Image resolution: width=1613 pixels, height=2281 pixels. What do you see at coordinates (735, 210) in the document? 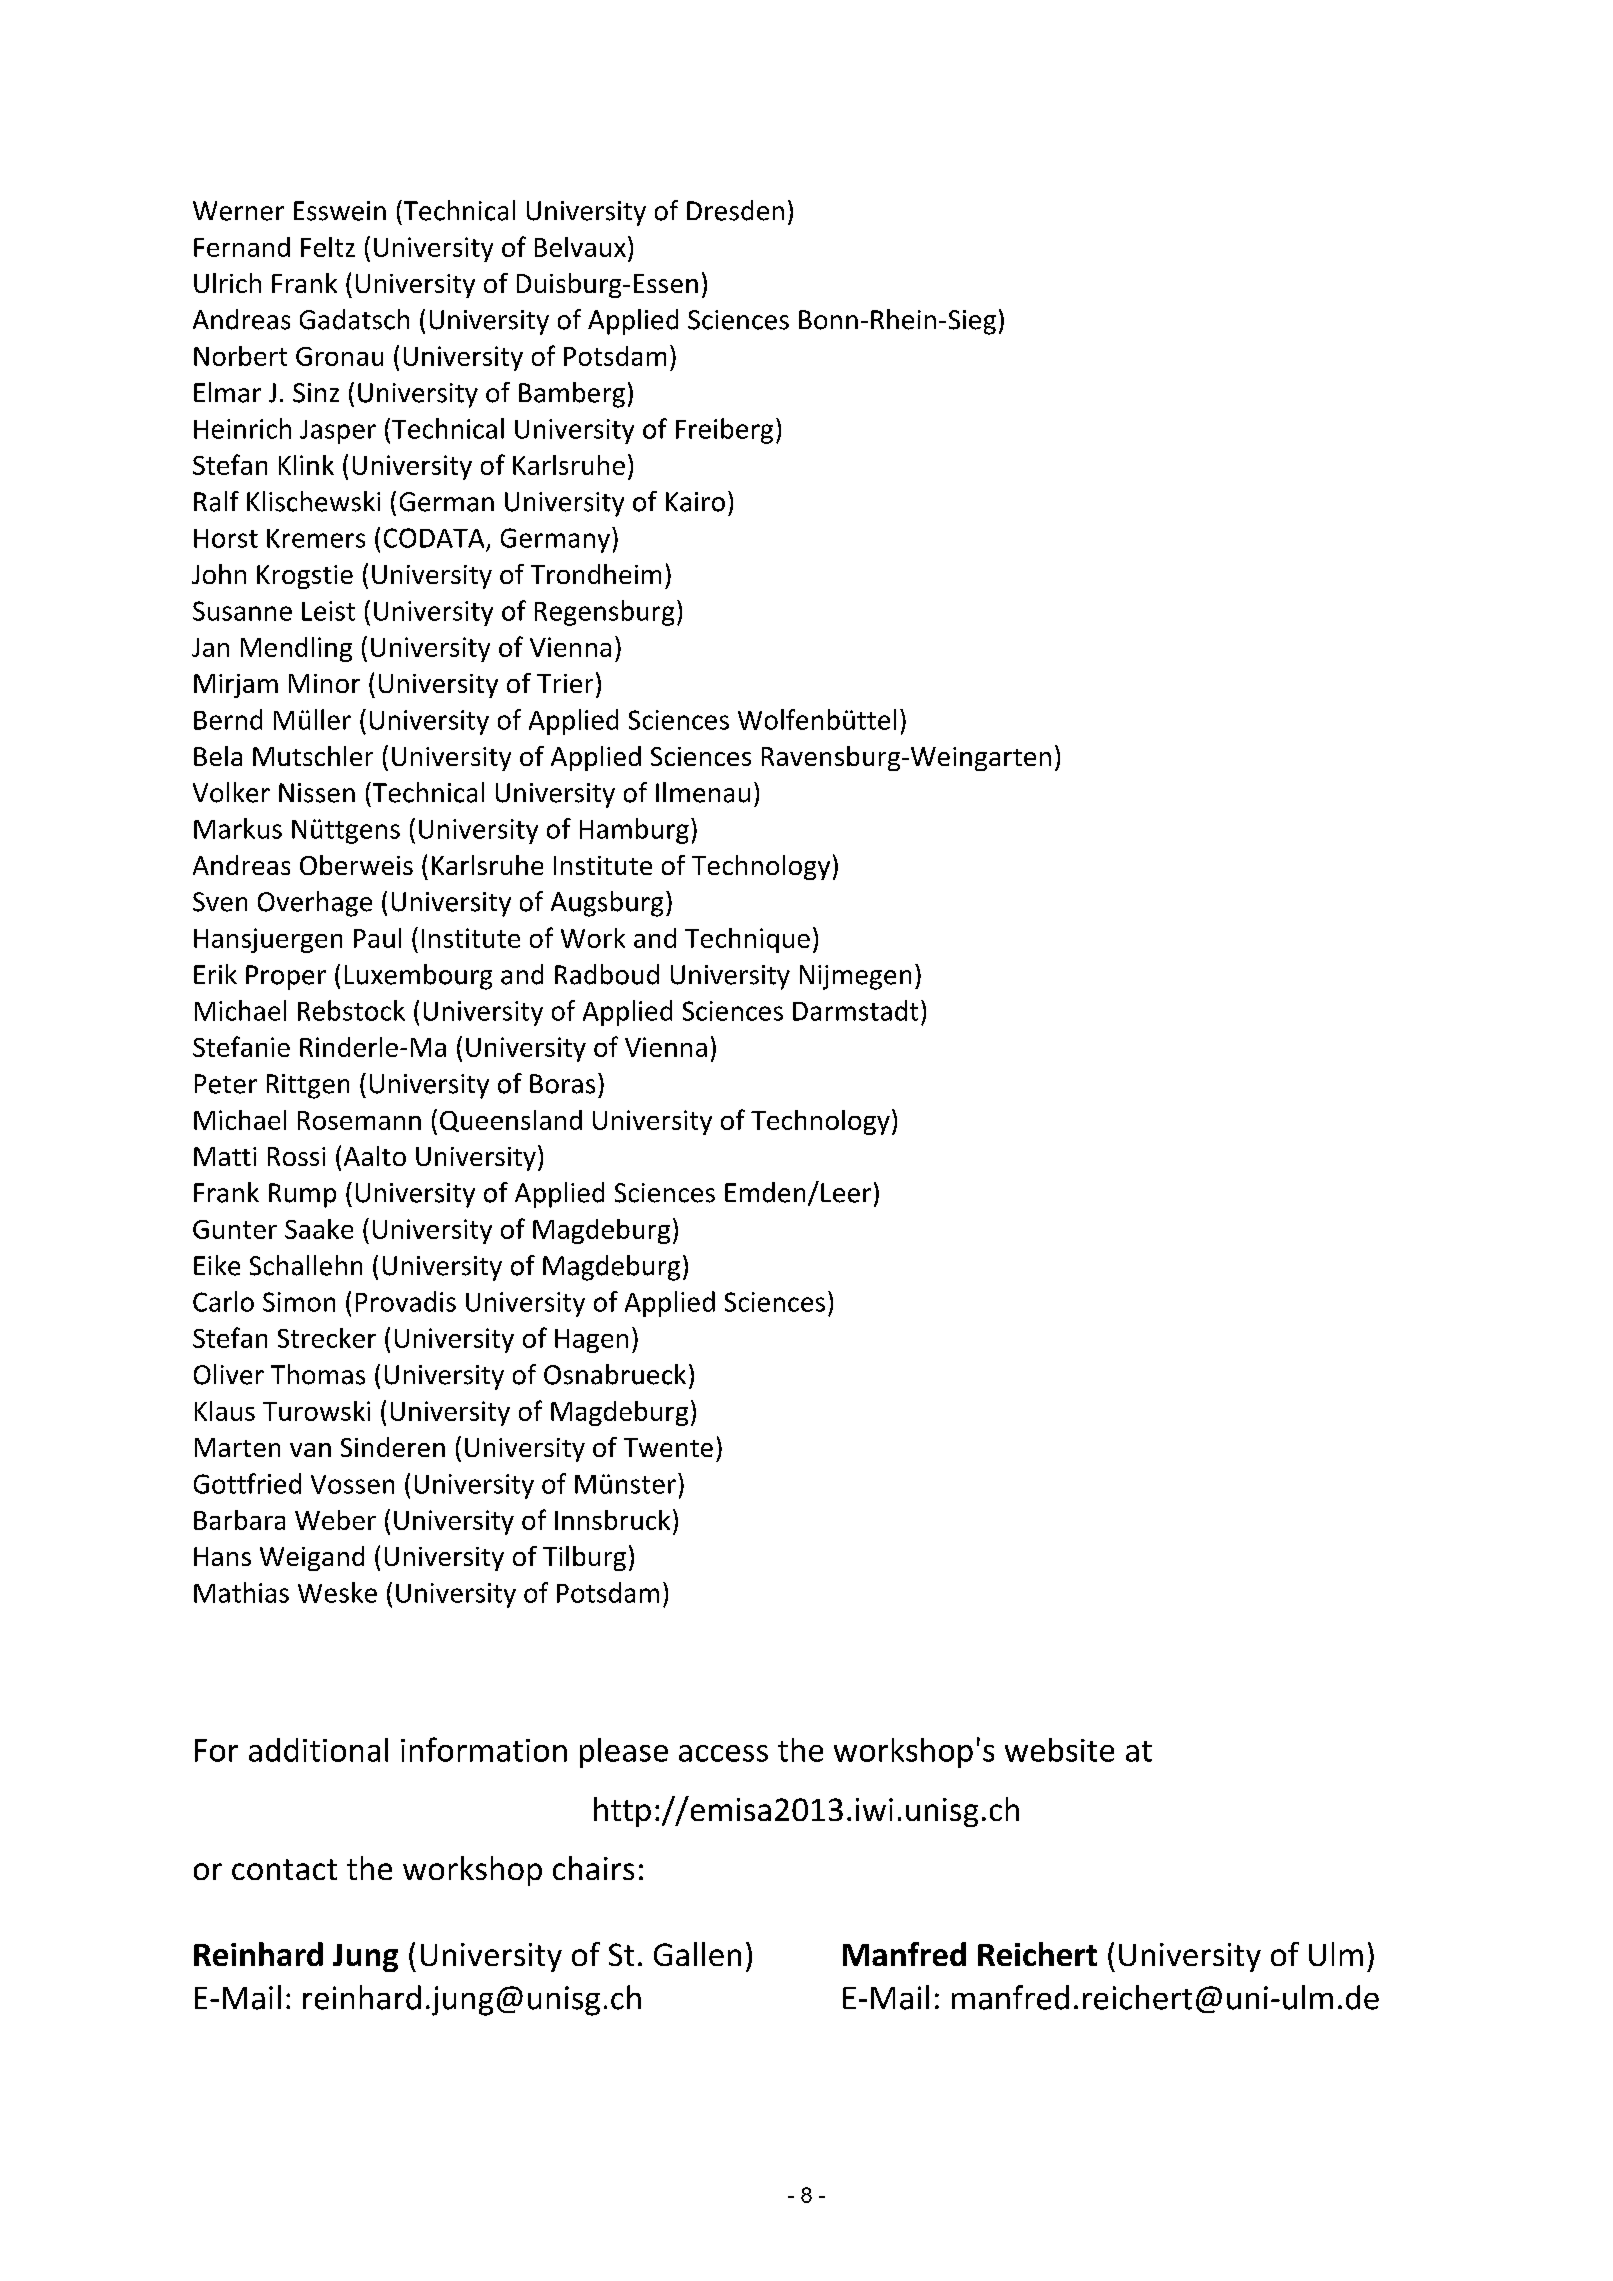
I see `Dresden` at bounding box center [735, 210].
